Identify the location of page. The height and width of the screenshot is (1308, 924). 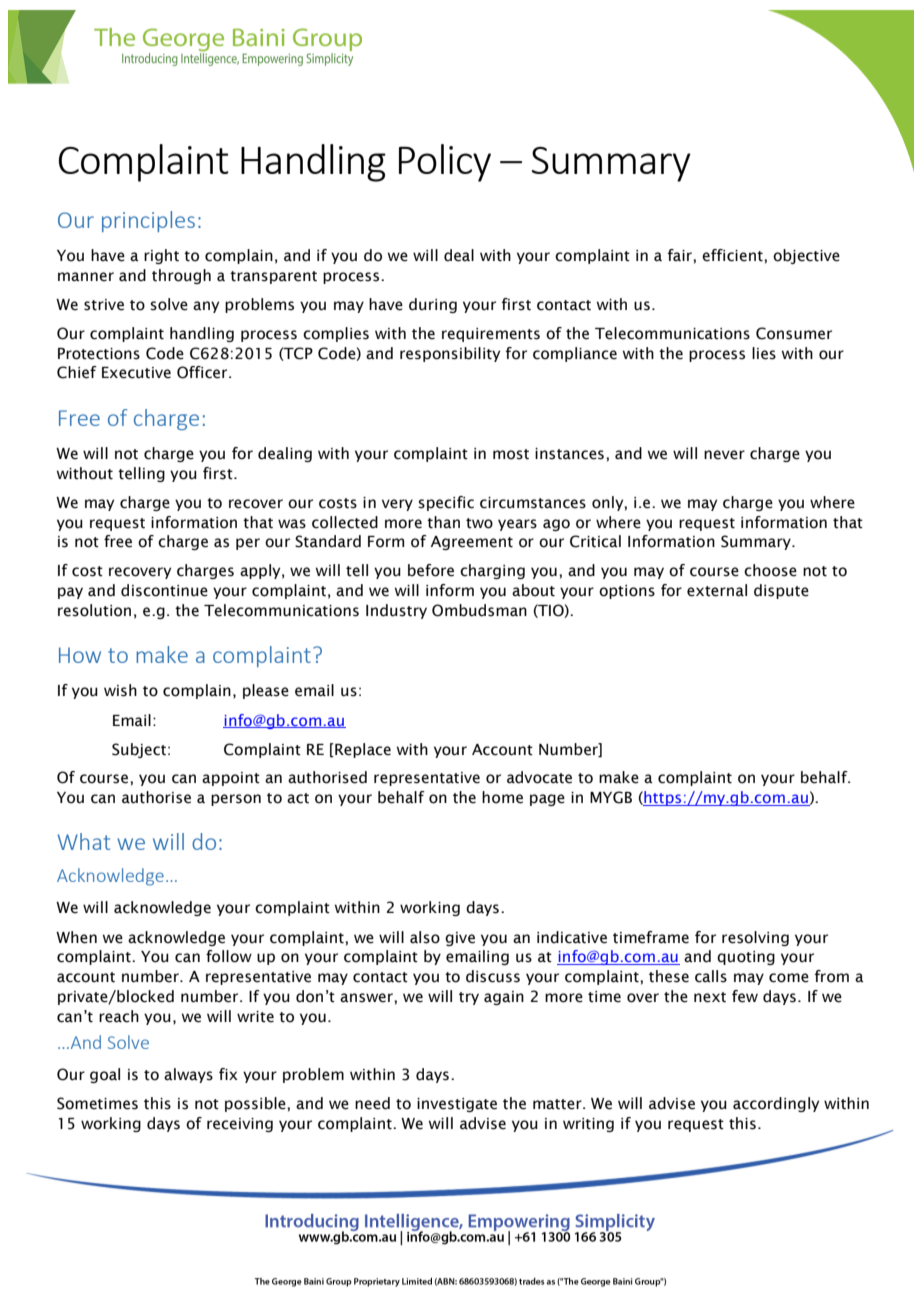
(547, 800).
